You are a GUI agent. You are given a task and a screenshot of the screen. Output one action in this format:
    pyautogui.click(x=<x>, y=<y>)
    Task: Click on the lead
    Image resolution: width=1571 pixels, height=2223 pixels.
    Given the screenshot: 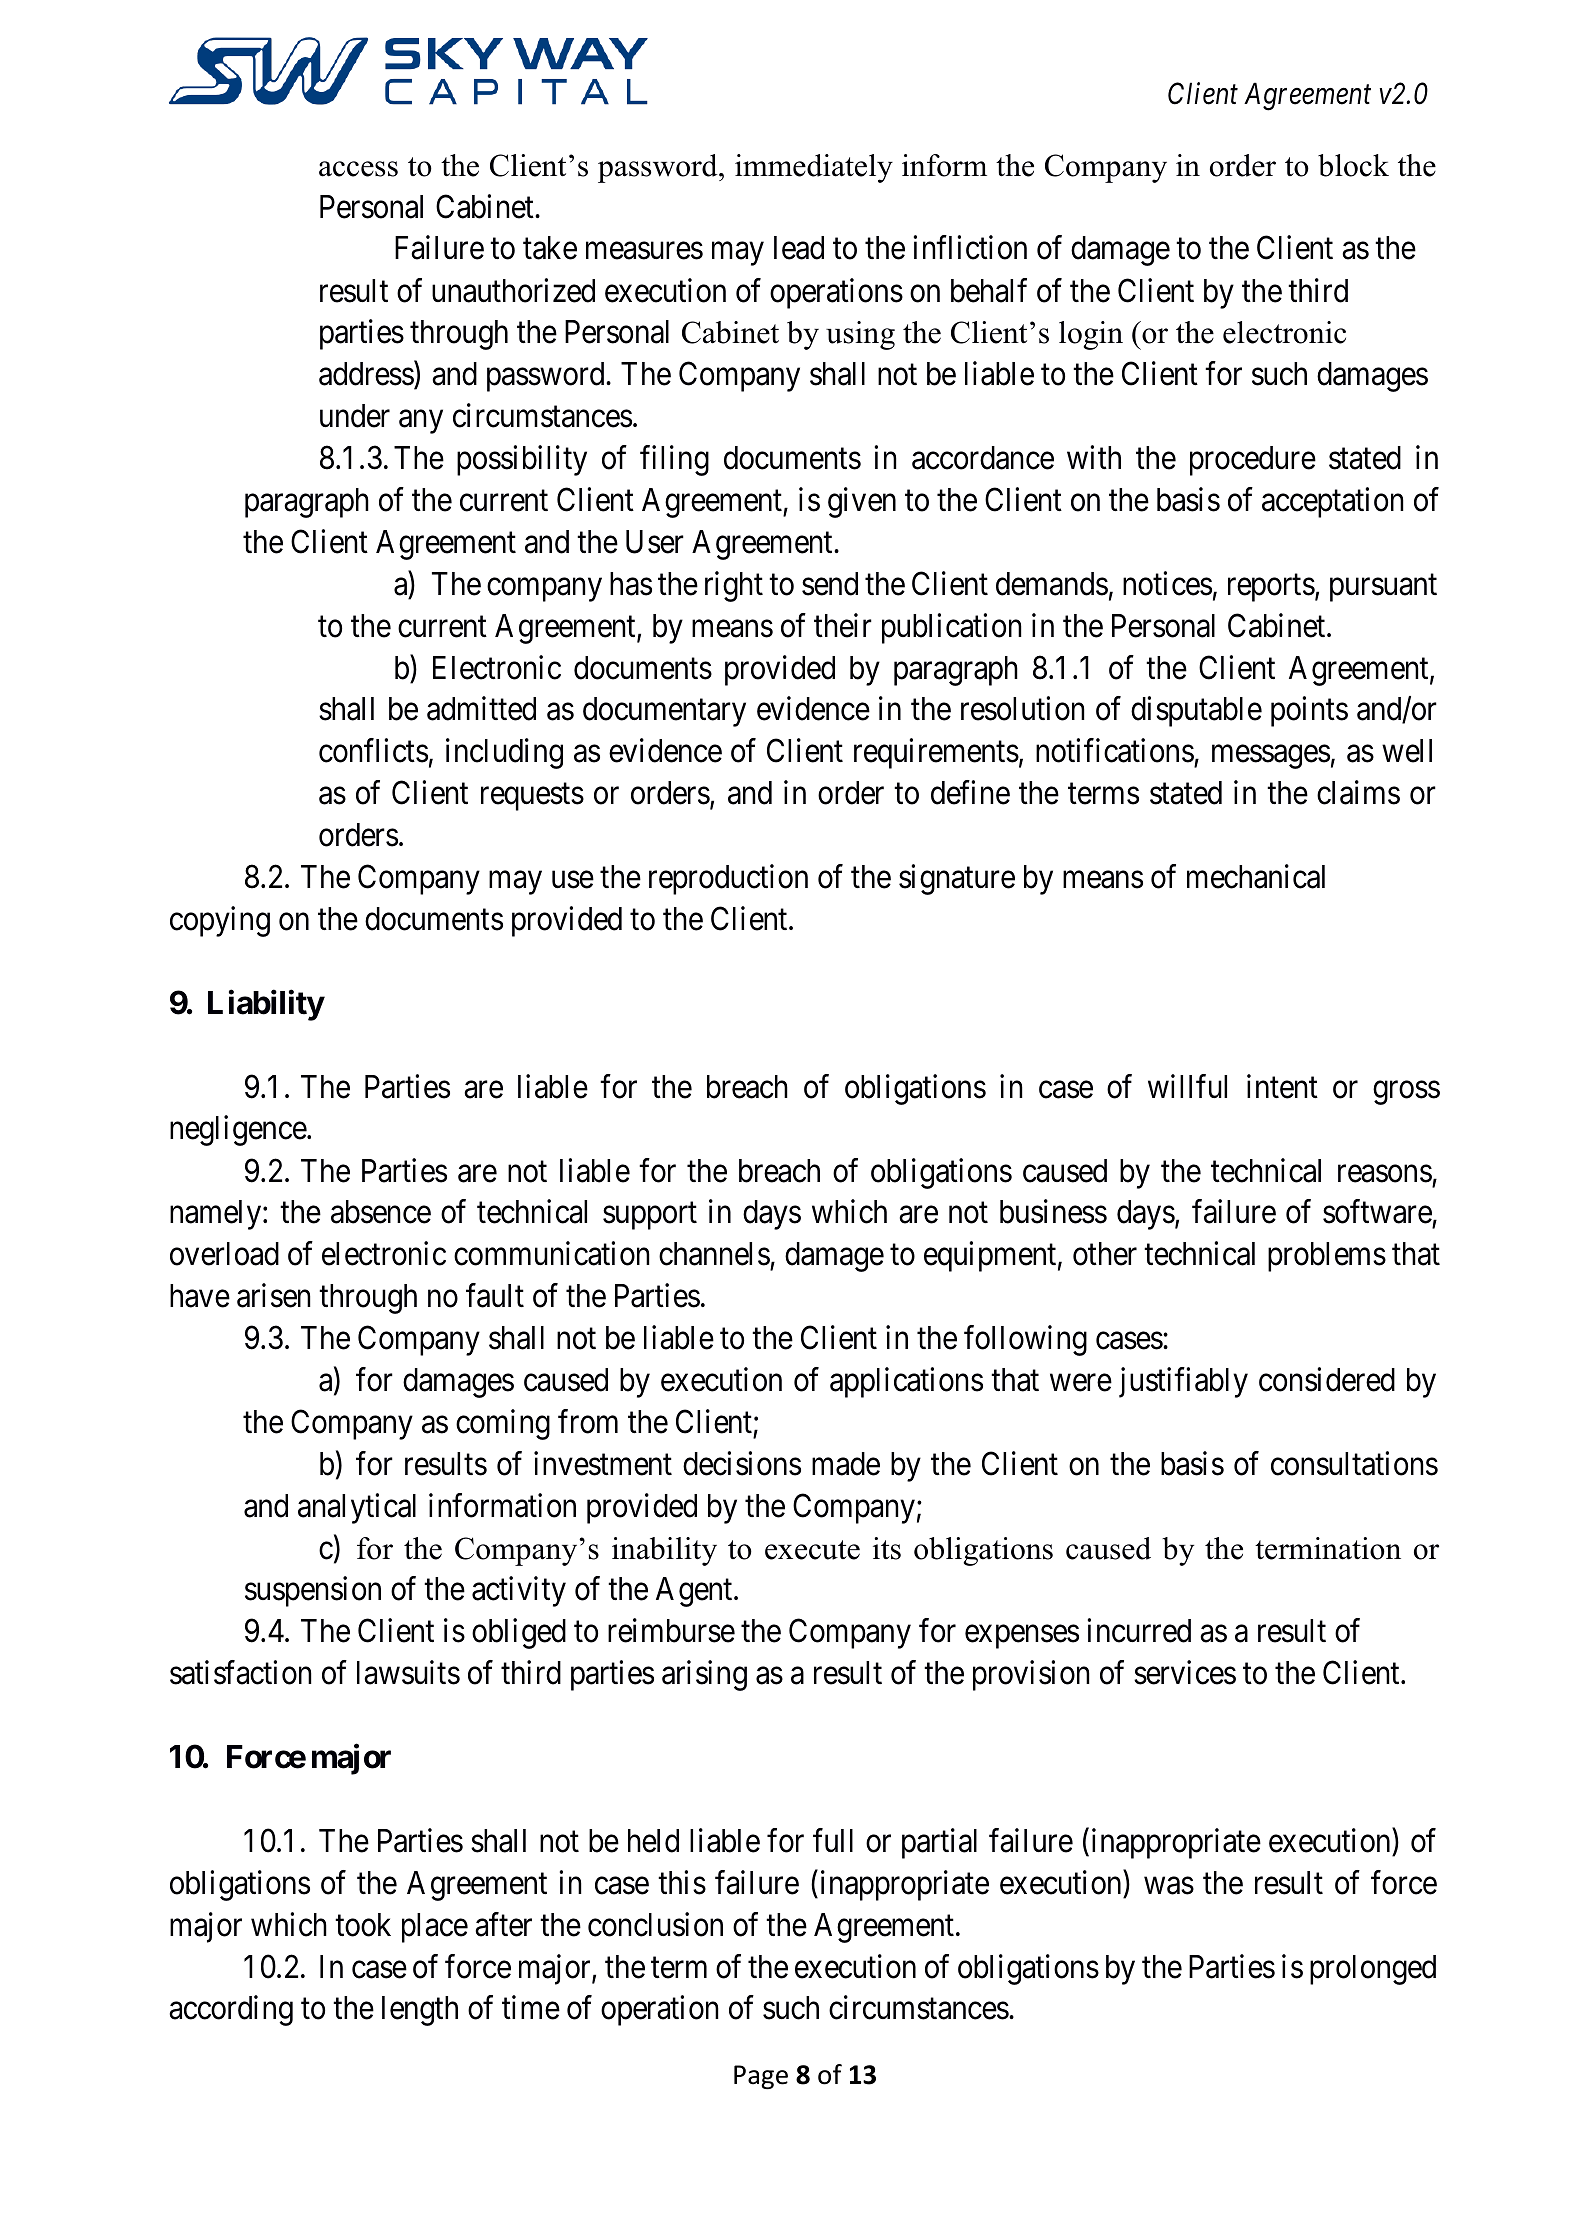 What is the action you would take?
    pyautogui.click(x=799, y=248)
